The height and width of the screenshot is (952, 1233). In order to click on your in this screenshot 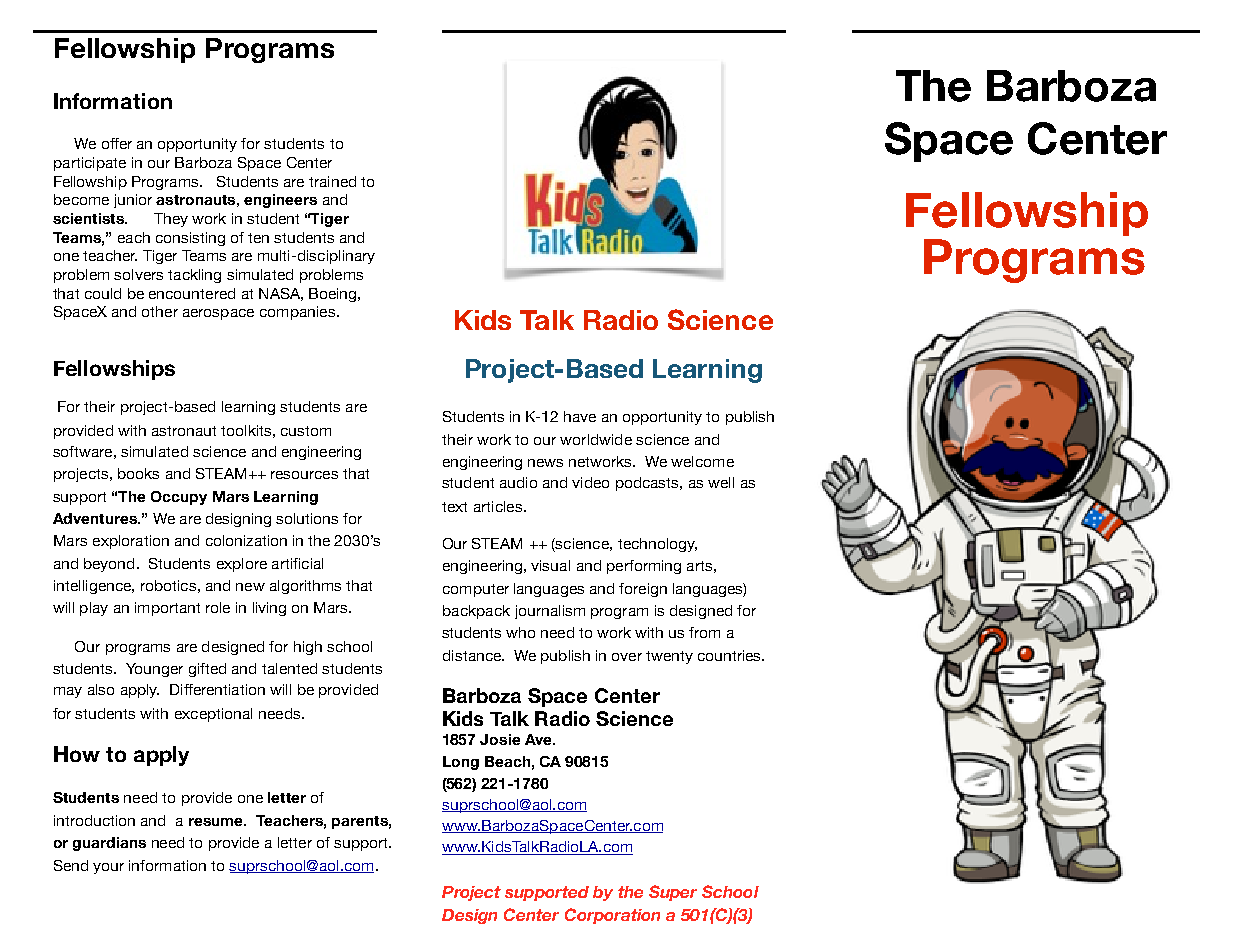, I will do `click(108, 868)`.
